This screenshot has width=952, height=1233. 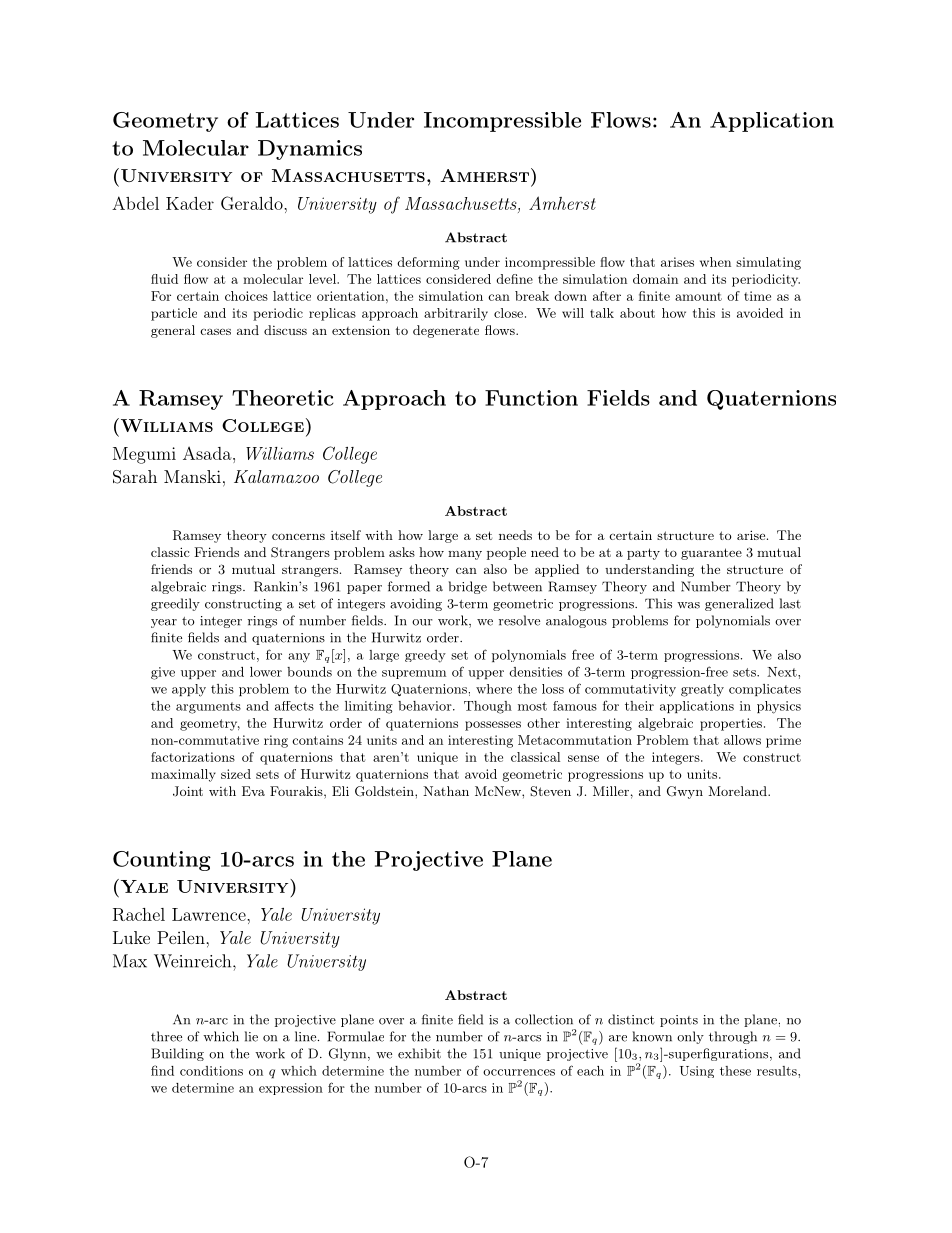 I want to click on conditions, so click(x=211, y=1071).
